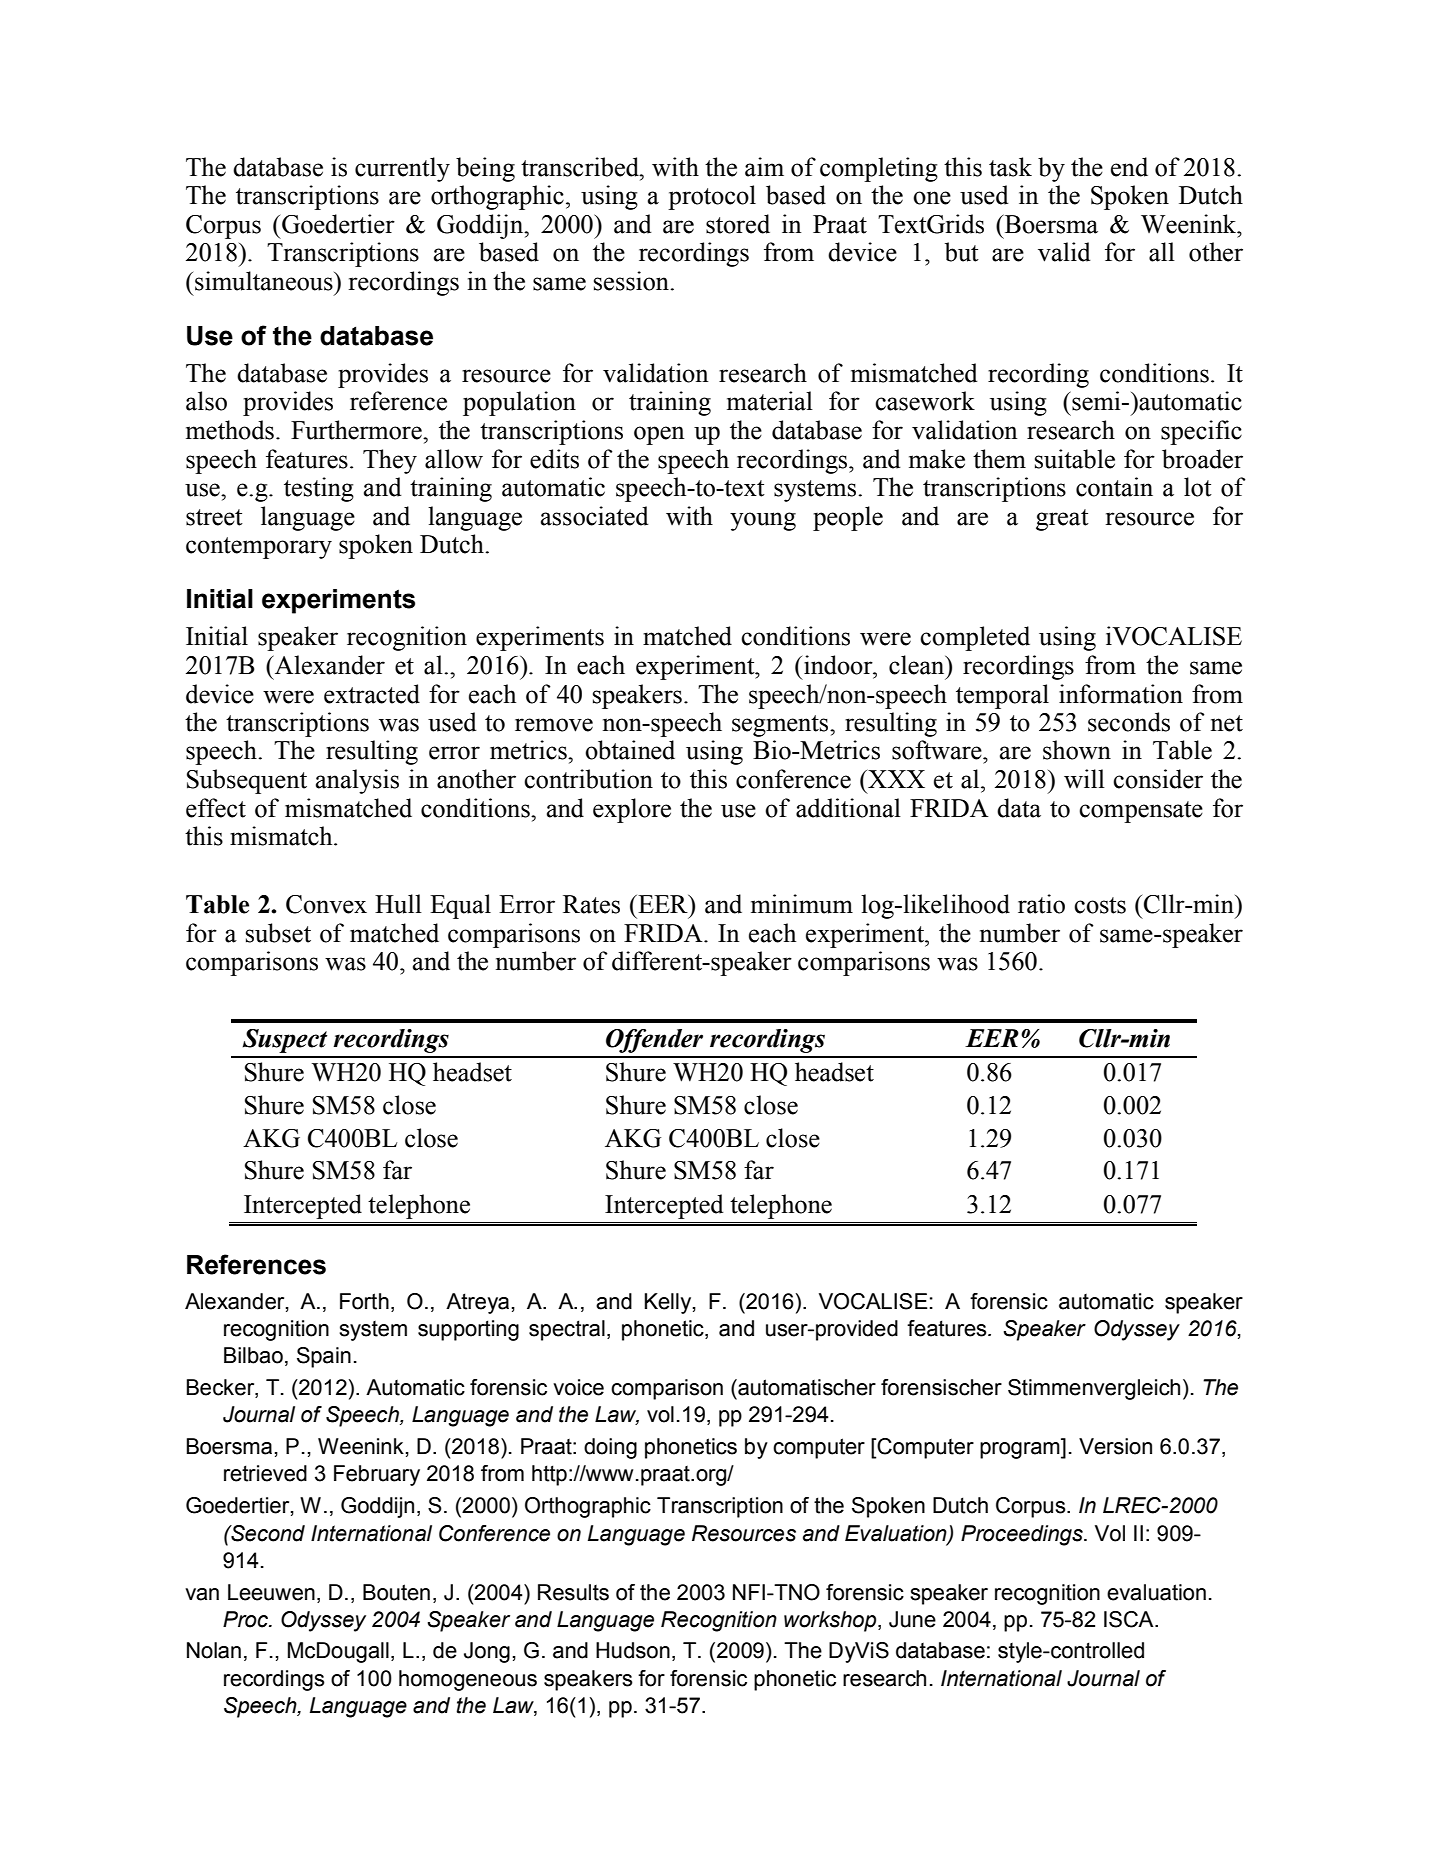 Image resolution: width=1429 pixels, height=1849 pixels. What do you see at coordinates (357, 781) in the screenshot?
I see `analysis` at bounding box center [357, 781].
